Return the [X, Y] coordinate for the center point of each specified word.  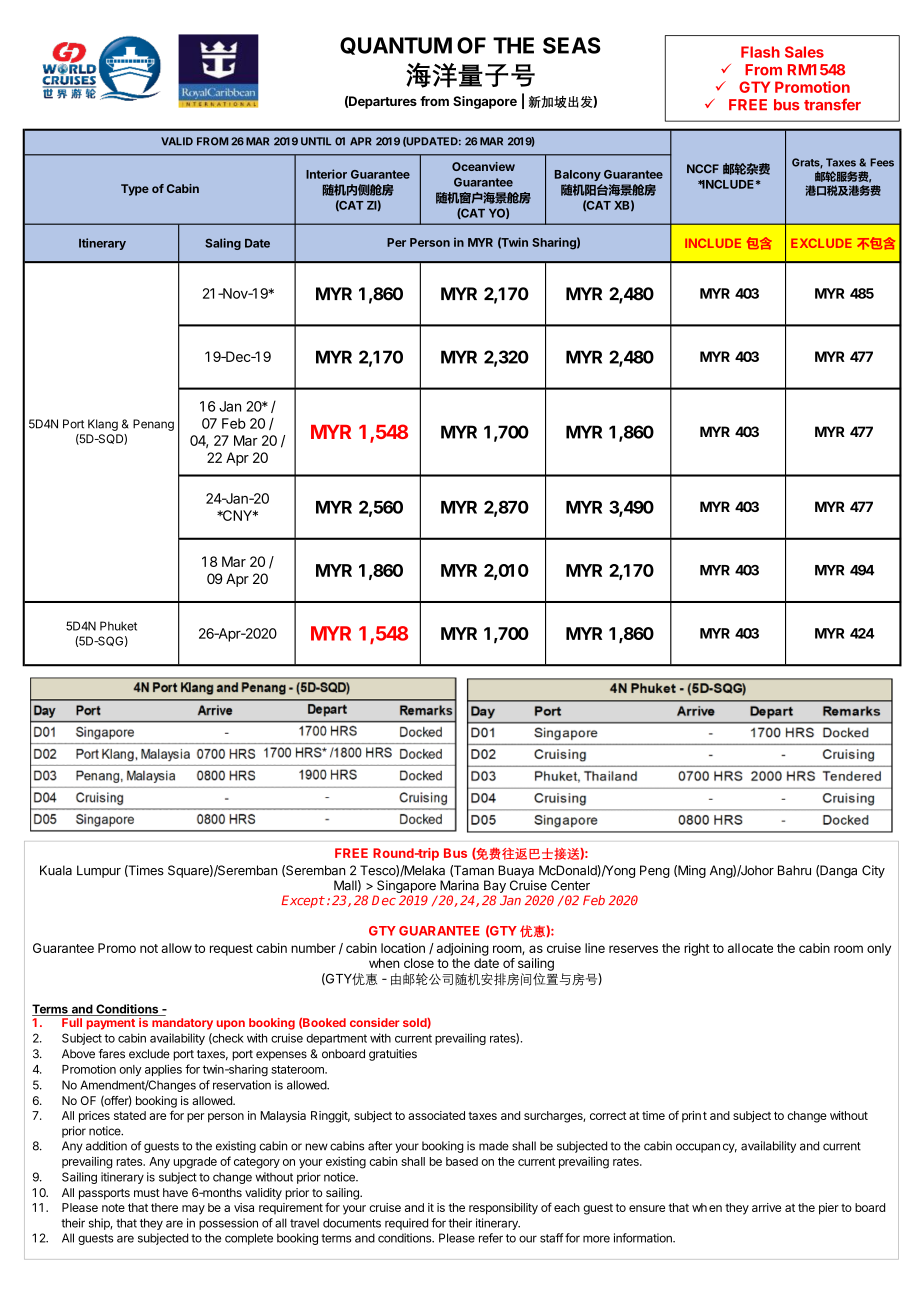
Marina [459, 885]
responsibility [503, 1209]
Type [135, 190]
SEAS [572, 45]
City [873, 871]
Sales [804, 52]
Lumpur [99, 871]
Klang [103, 425]
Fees [882, 162]
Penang [153, 425]
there [164, 1207]
